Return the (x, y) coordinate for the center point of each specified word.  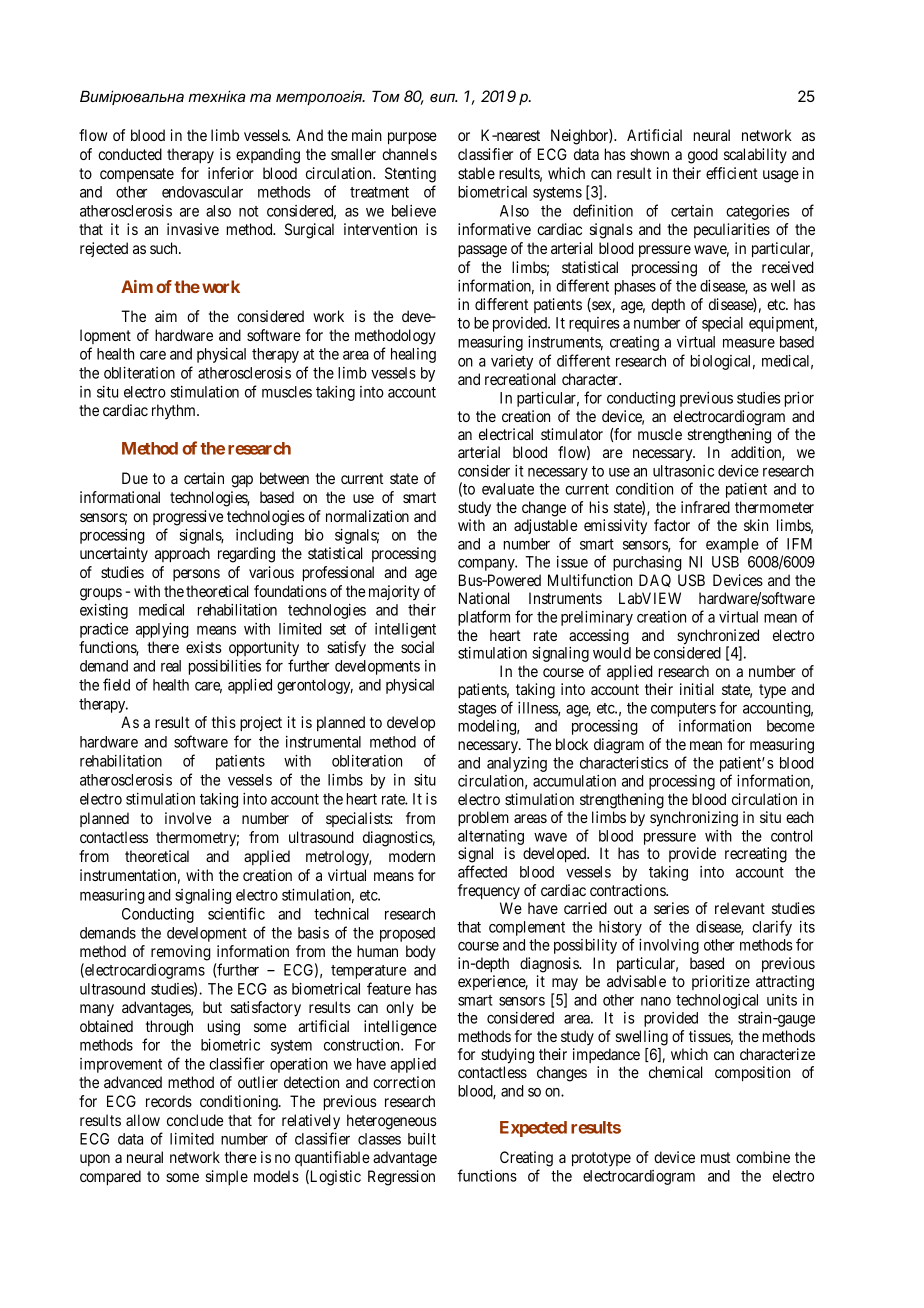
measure (749, 343)
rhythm (175, 411)
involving (669, 946)
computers (683, 711)
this (224, 722)
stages (477, 710)
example (732, 545)
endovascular (202, 192)
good (703, 156)
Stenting (410, 175)
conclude (195, 1120)
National (484, 598)
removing (181, 953)
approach (182, 555)
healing (413, 355)
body (421, 952)
